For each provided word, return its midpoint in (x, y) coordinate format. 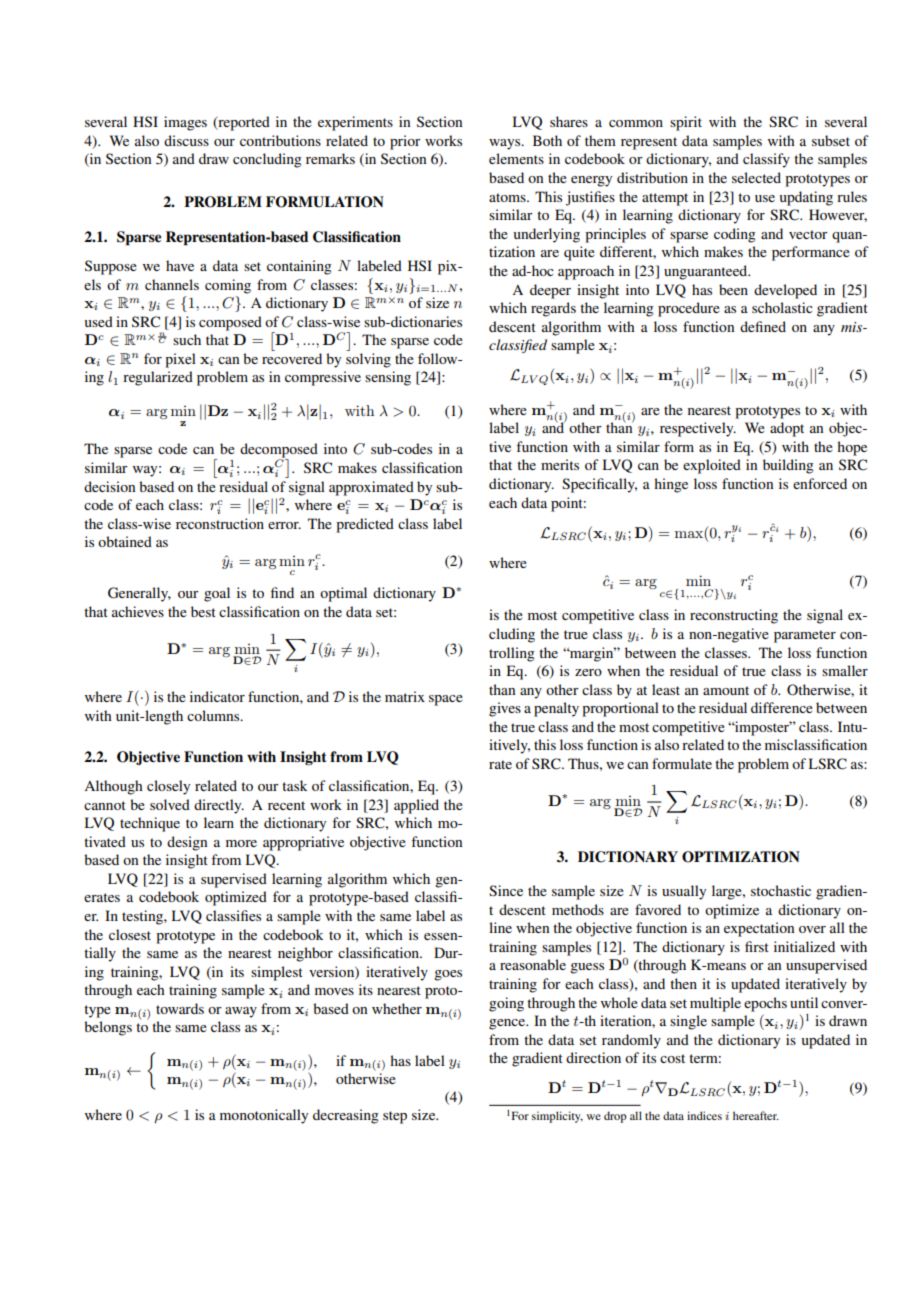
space (446, 700)
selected (756, 177)
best (203, 611)
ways (506, 144)
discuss (186, 140)
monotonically (264, 1116)
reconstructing (734, 616)
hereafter (756, 1115)
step (395, 1117)
